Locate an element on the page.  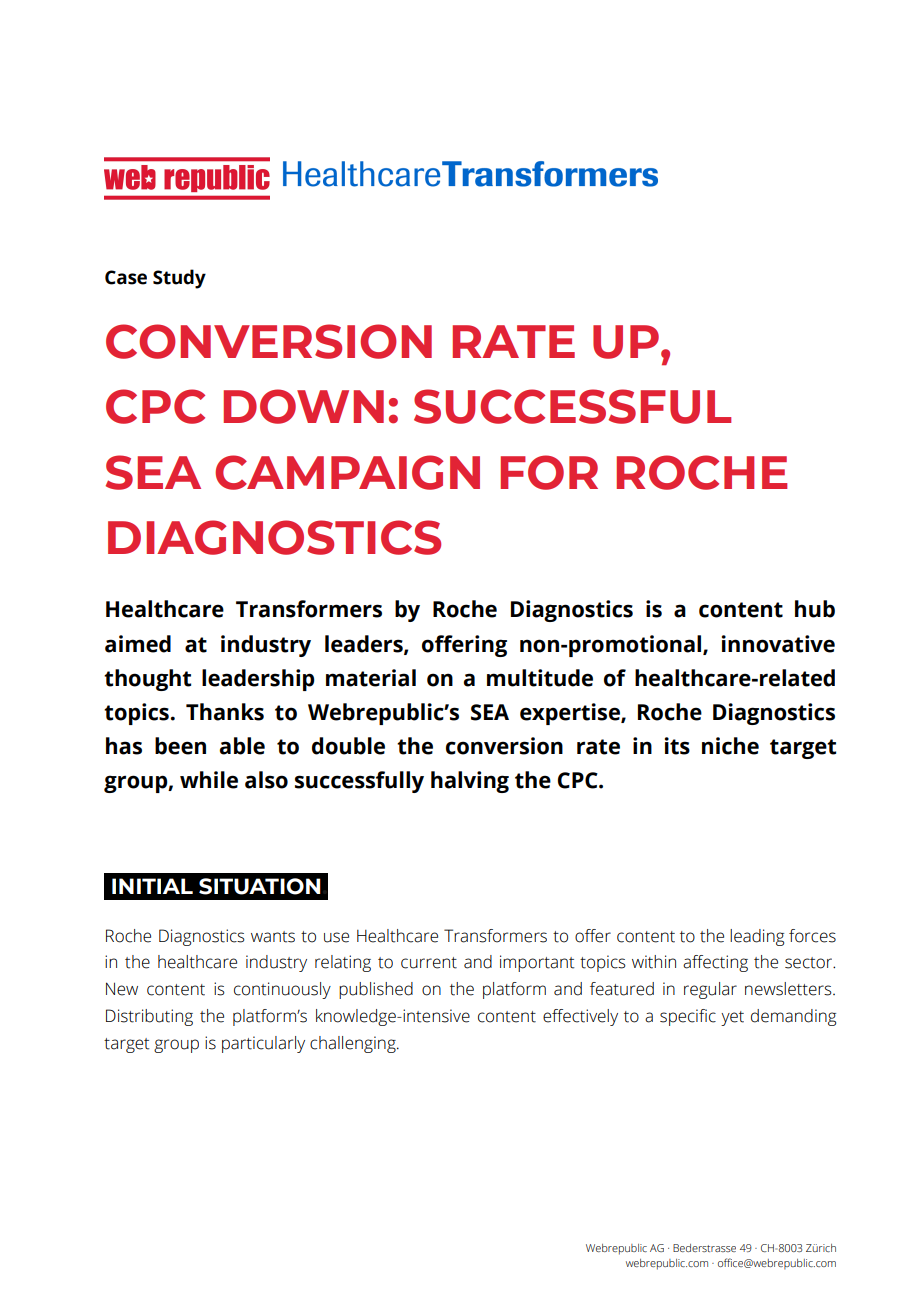
aimed is located at coordinates (138, 644).
